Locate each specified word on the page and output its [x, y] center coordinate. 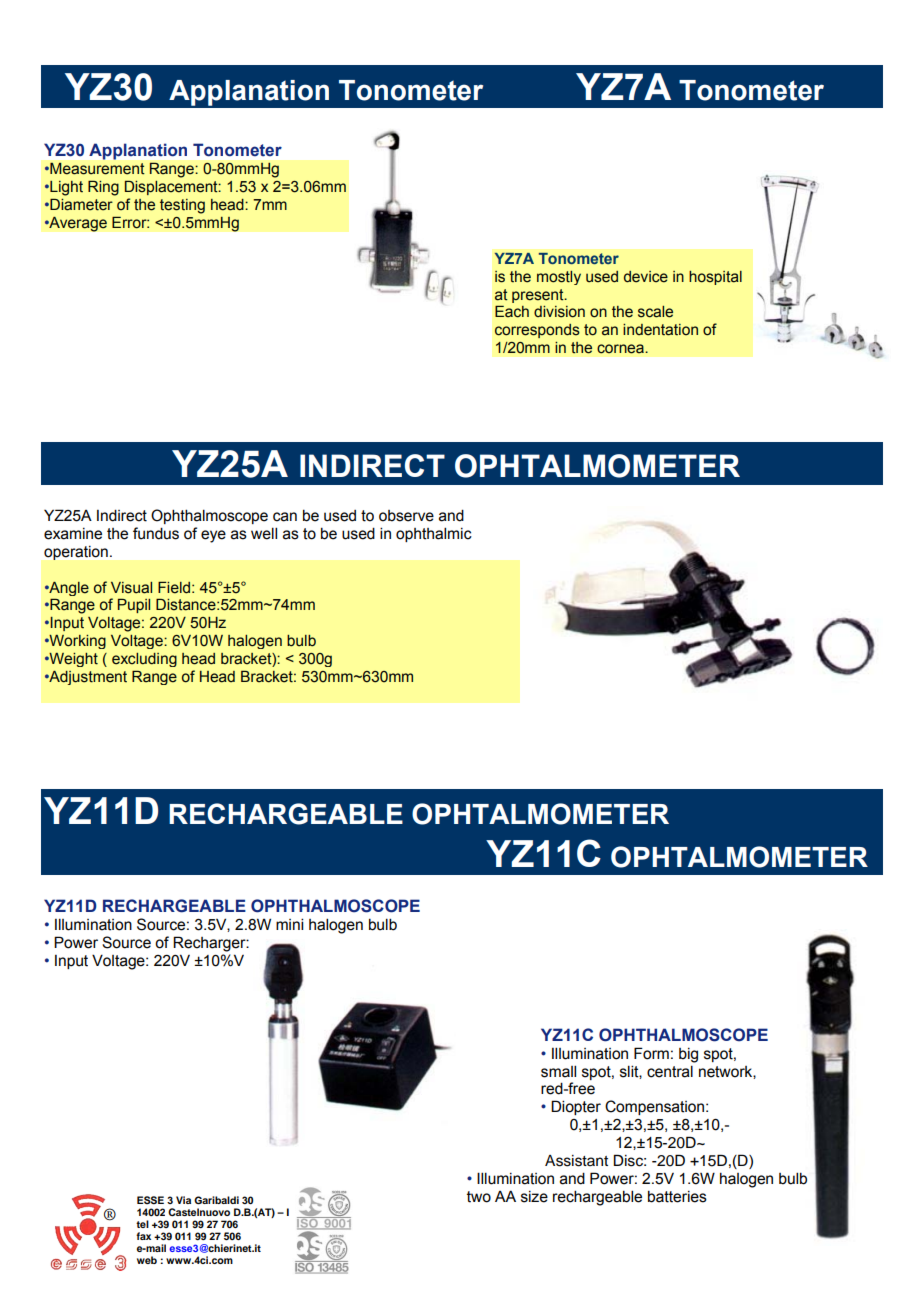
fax [143, 1236]
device [646, 277]
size [534, 1197]
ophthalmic [434, 534]
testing [182, 206]
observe [406, 516]
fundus [156, 533]
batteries [677, 1196]
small [558, 1071]
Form [651, 1053]
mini [289, 924]
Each [512, 311]
